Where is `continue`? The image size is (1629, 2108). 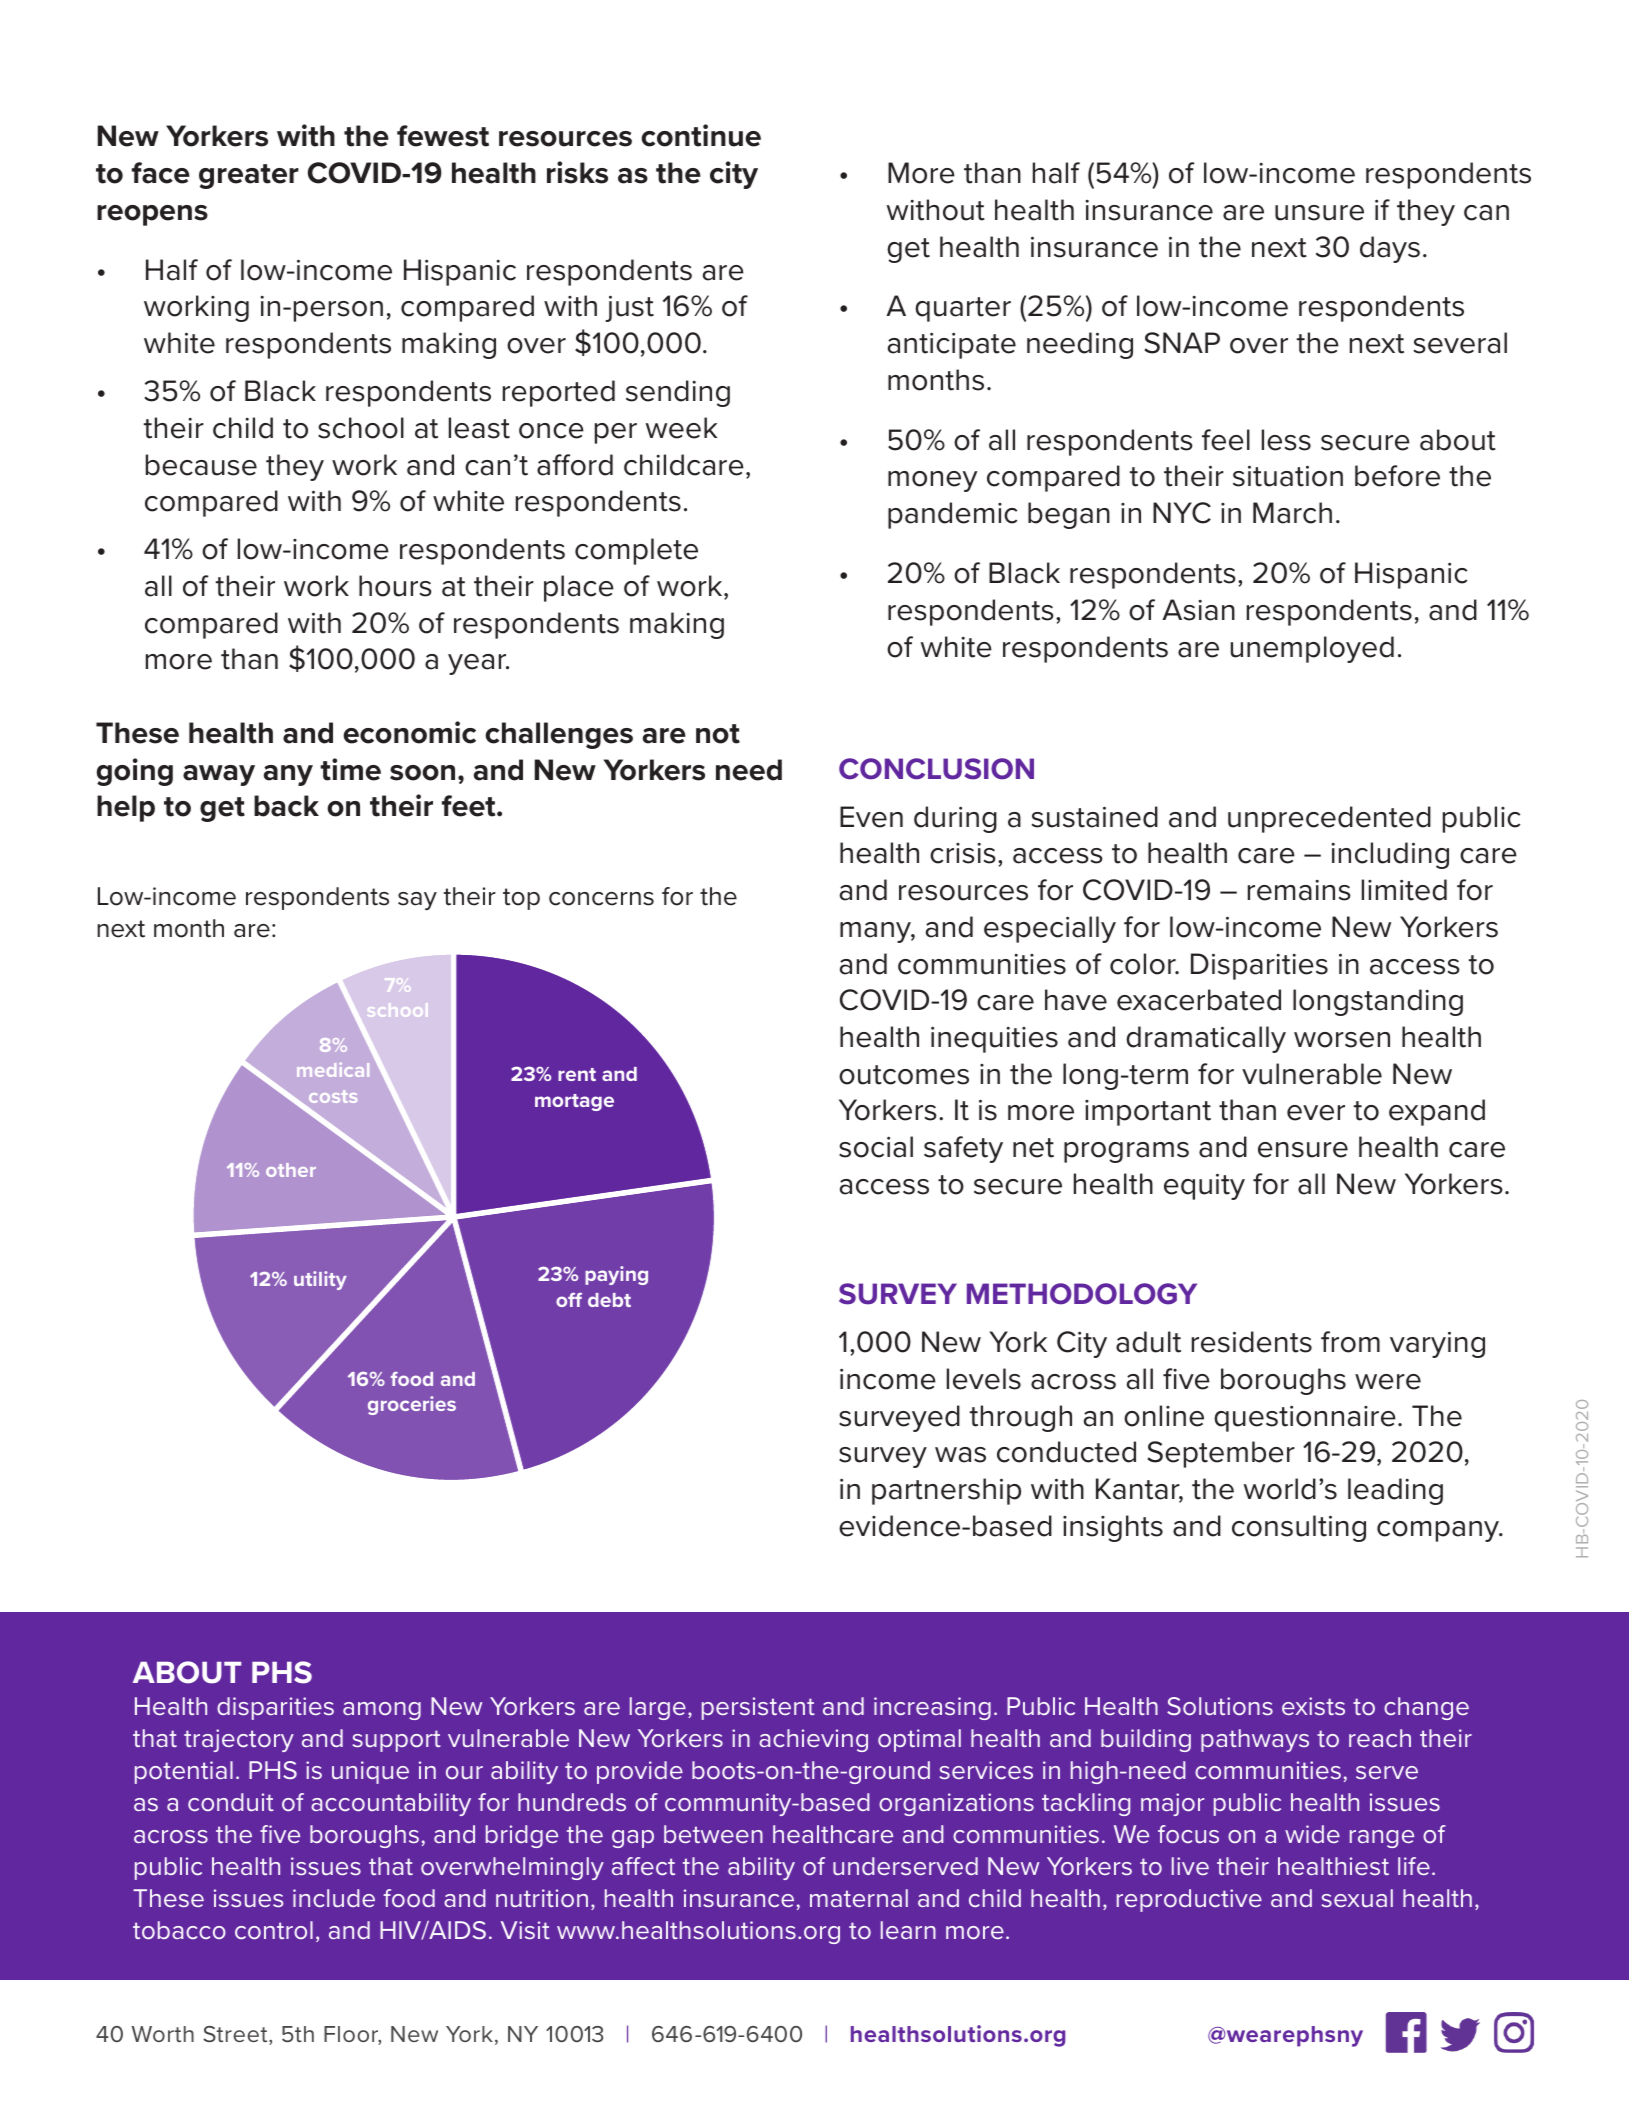 continue is located at coordinates (701, 135).
